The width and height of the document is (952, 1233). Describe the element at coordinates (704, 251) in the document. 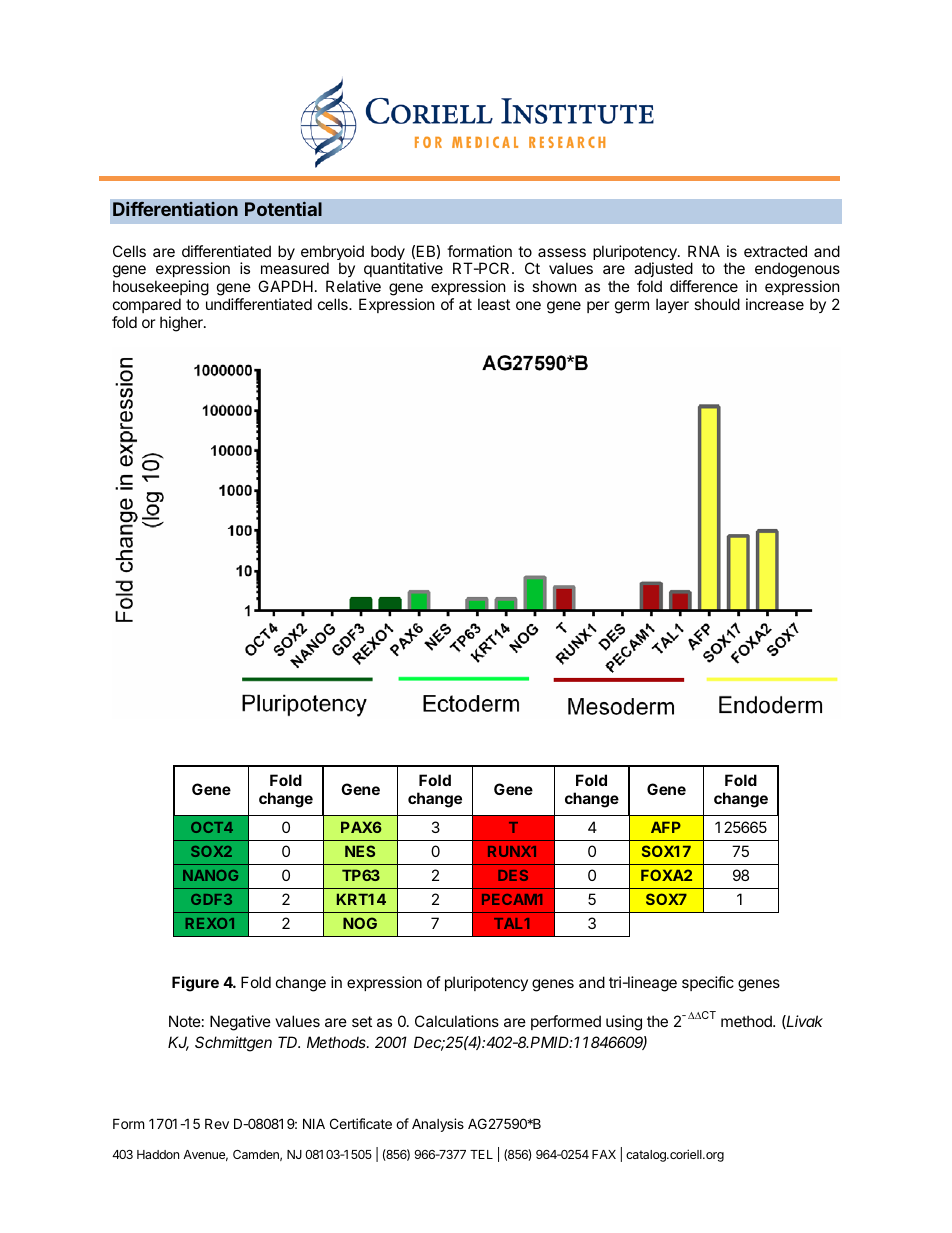

I see `RNA` at that location.
